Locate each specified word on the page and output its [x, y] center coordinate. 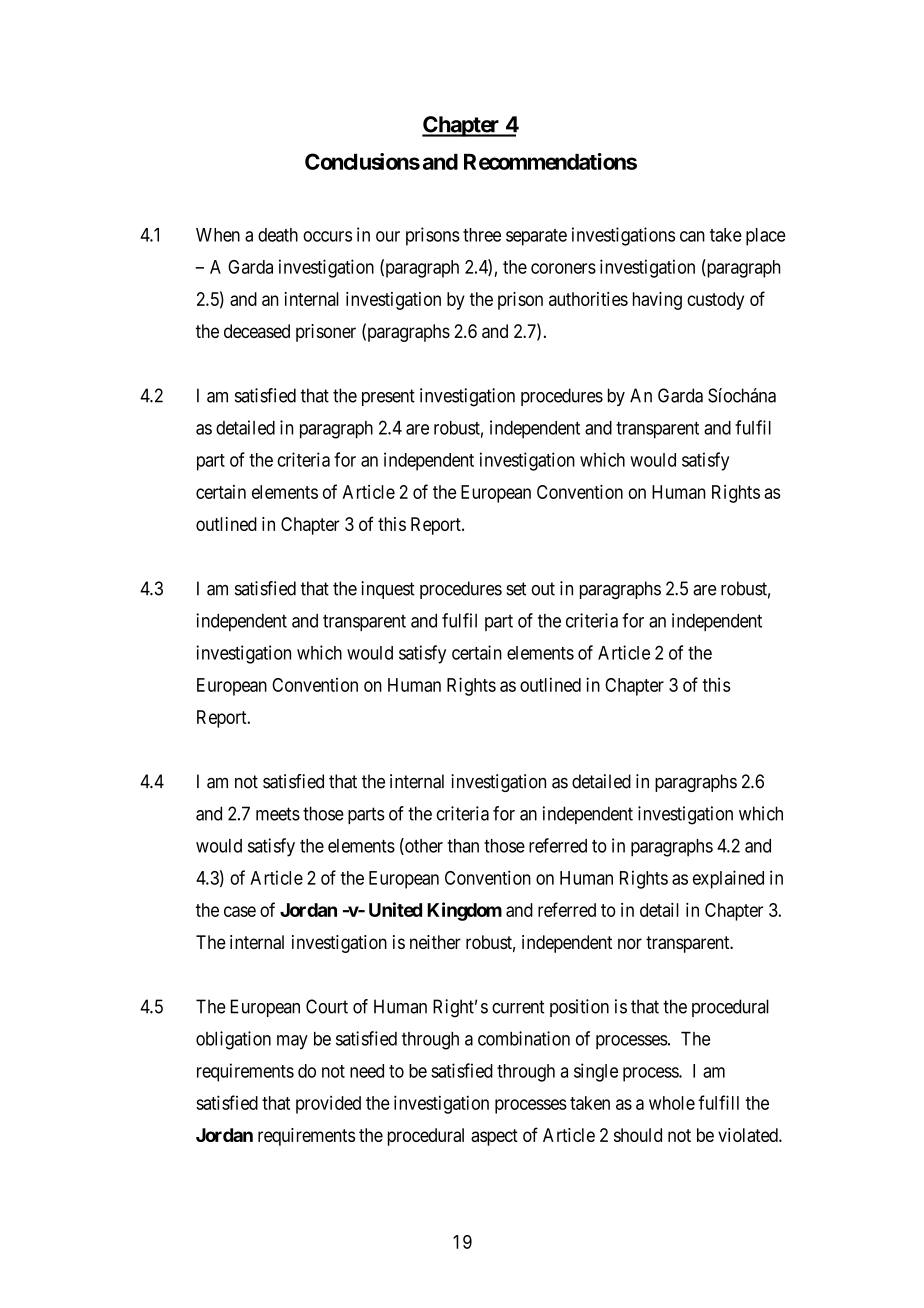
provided [328, 1104]
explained [728, 879]
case [240, 911]
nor [630, 943]
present [388, 397]
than [463, 846]
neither [435, 942]
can [692, 236]
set [516, 589]
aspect [494, 1137]
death [278, 235]
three [482, 235]
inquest [388, 590]
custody [715, 301]
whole [672, 1103]
